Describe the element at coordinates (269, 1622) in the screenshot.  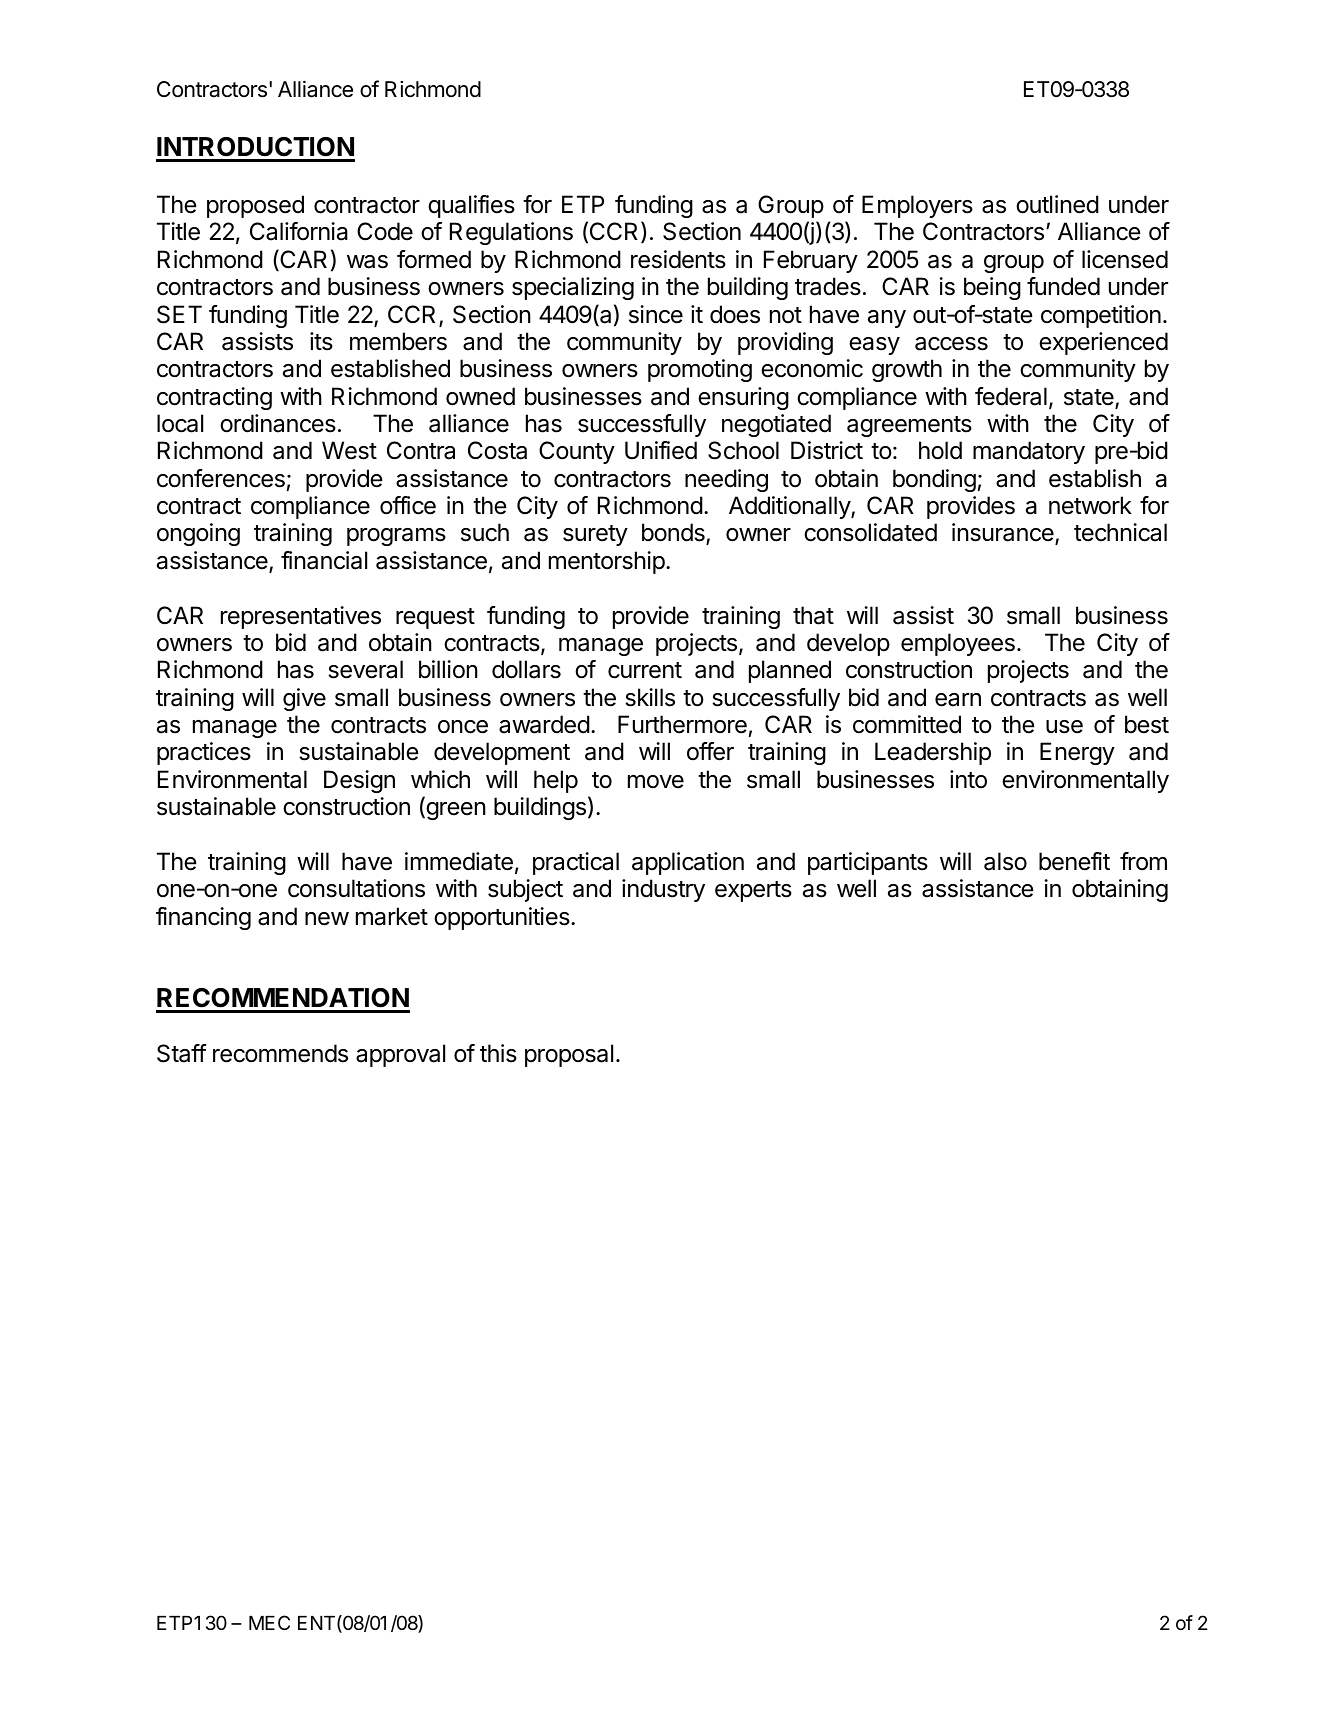
I see `MEC` at that location.
